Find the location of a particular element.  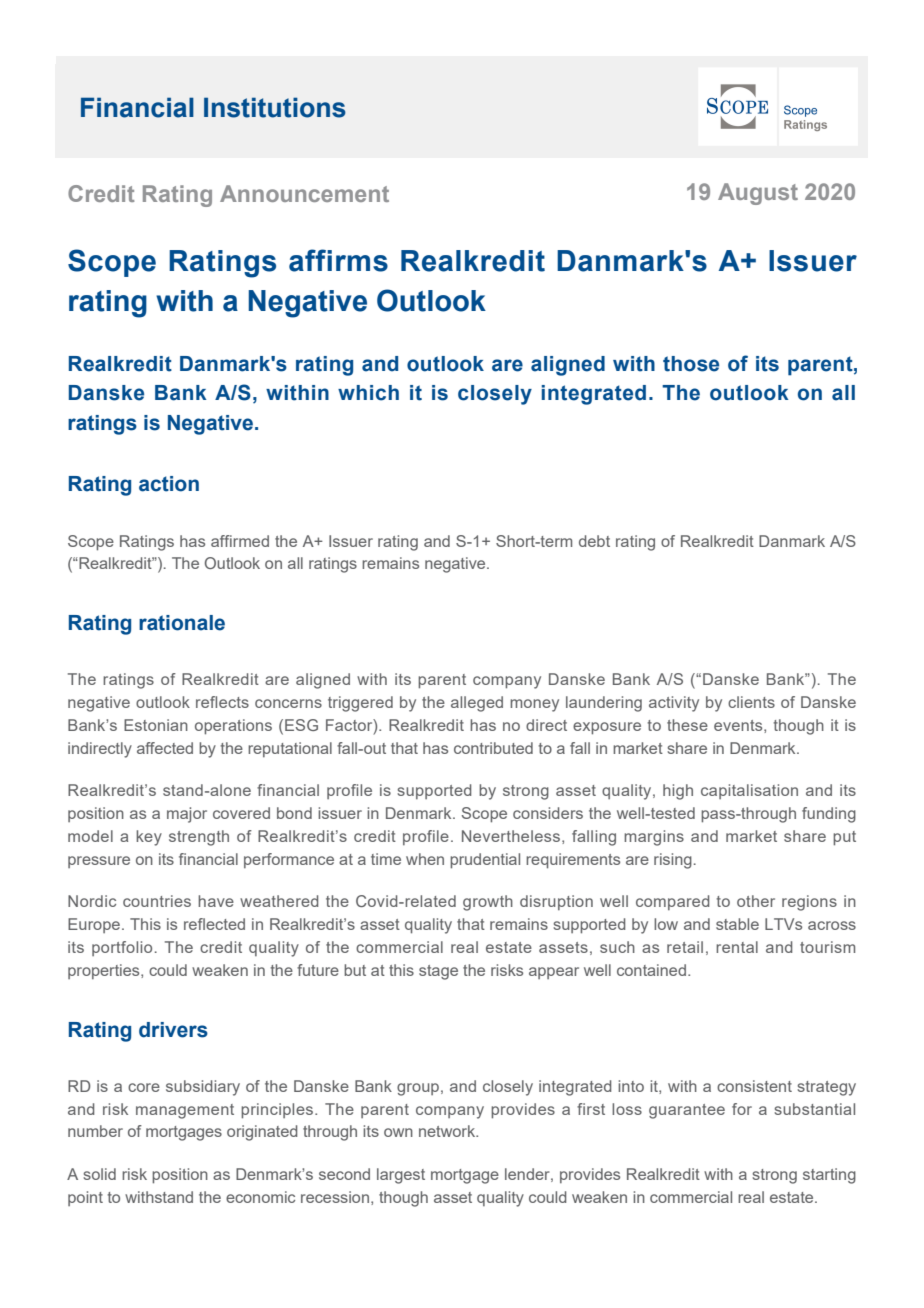

which is located at coordinates (368, 393).
